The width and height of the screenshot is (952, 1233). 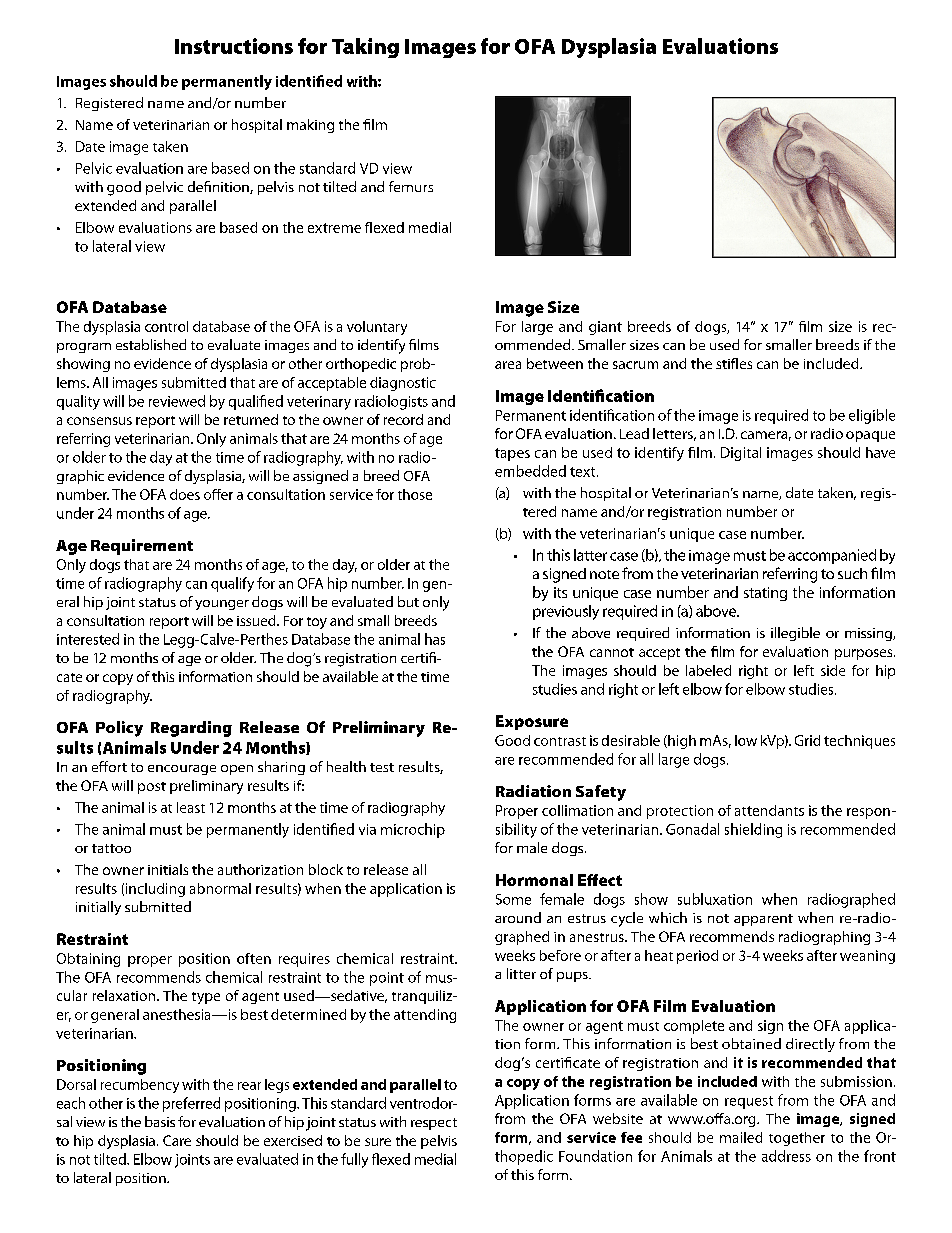 What do you see at coordinates (182, 770) in the screenshot?
I see `encourage` at bounding box center [182, 770].
